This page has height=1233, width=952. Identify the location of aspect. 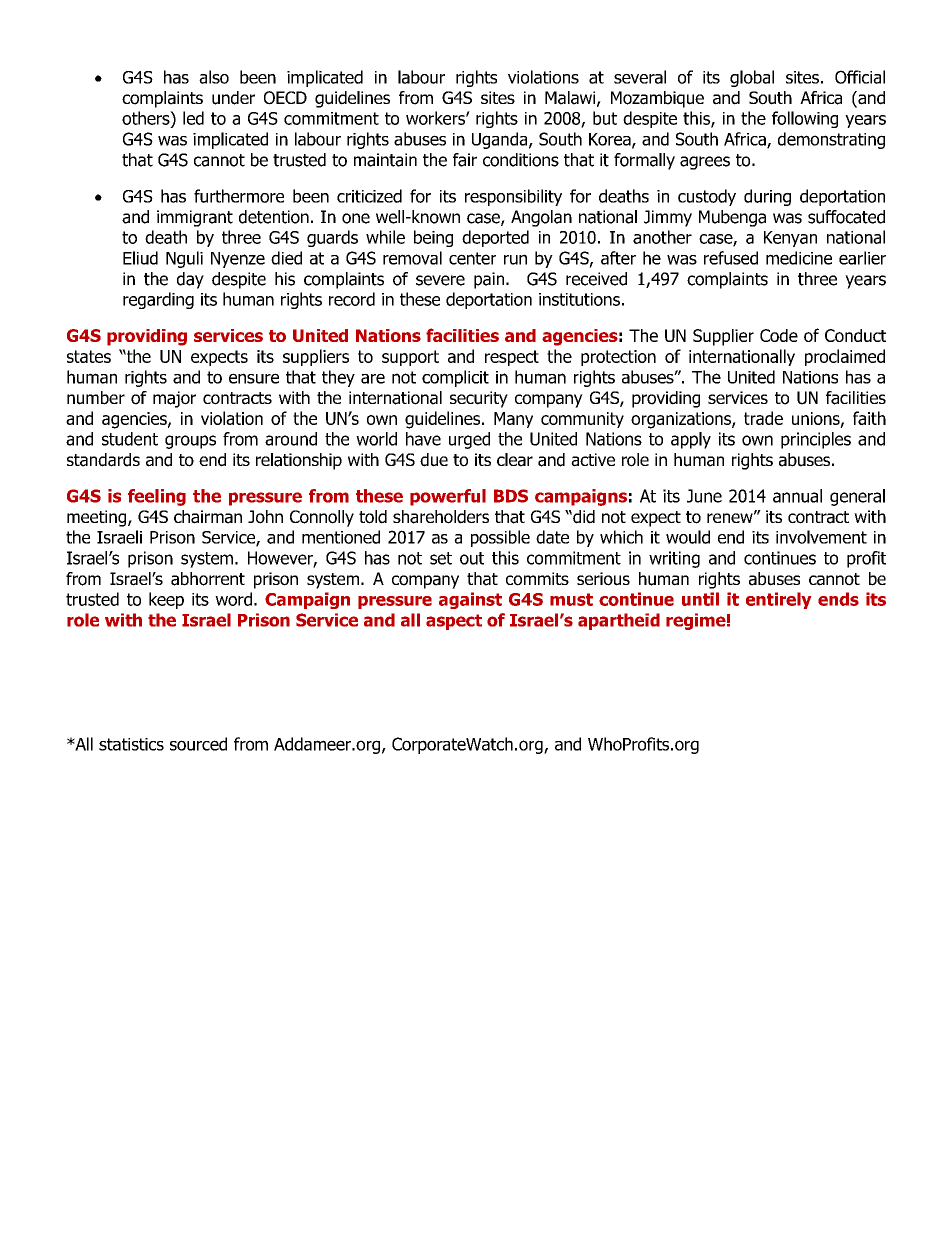
(454, 622).
